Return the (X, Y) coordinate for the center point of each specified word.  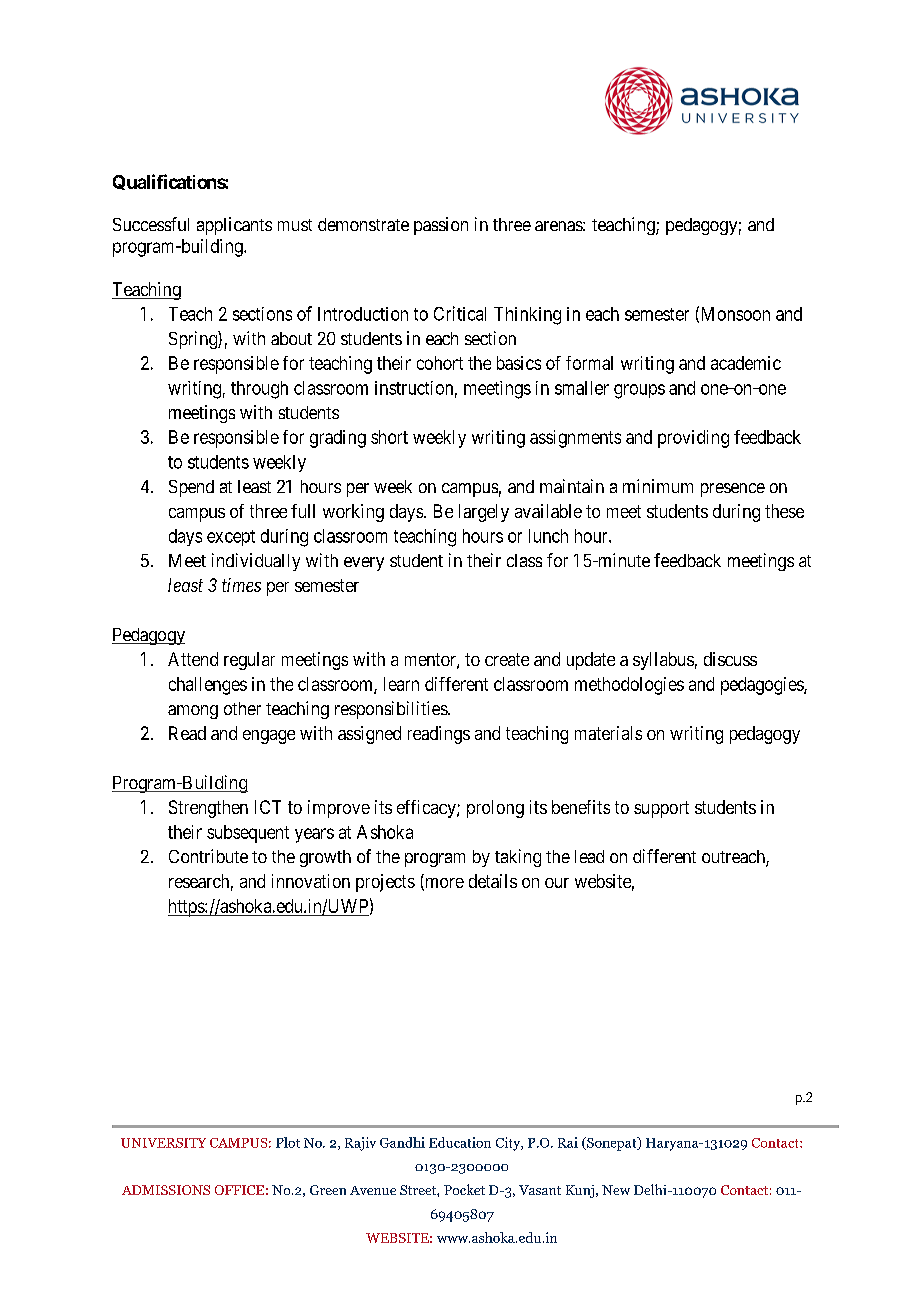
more (443, 884)
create (507, 659)
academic (746, 363)
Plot (288, 1142)
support (661, 809)
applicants (234, 226)
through (259, 390)
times (241, 585)
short (389, 437)
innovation (311, 881)
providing (693, 439)
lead (589, 856)
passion (441, 226)
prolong (495, 809)
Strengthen (208, 809)
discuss (730, 659)
